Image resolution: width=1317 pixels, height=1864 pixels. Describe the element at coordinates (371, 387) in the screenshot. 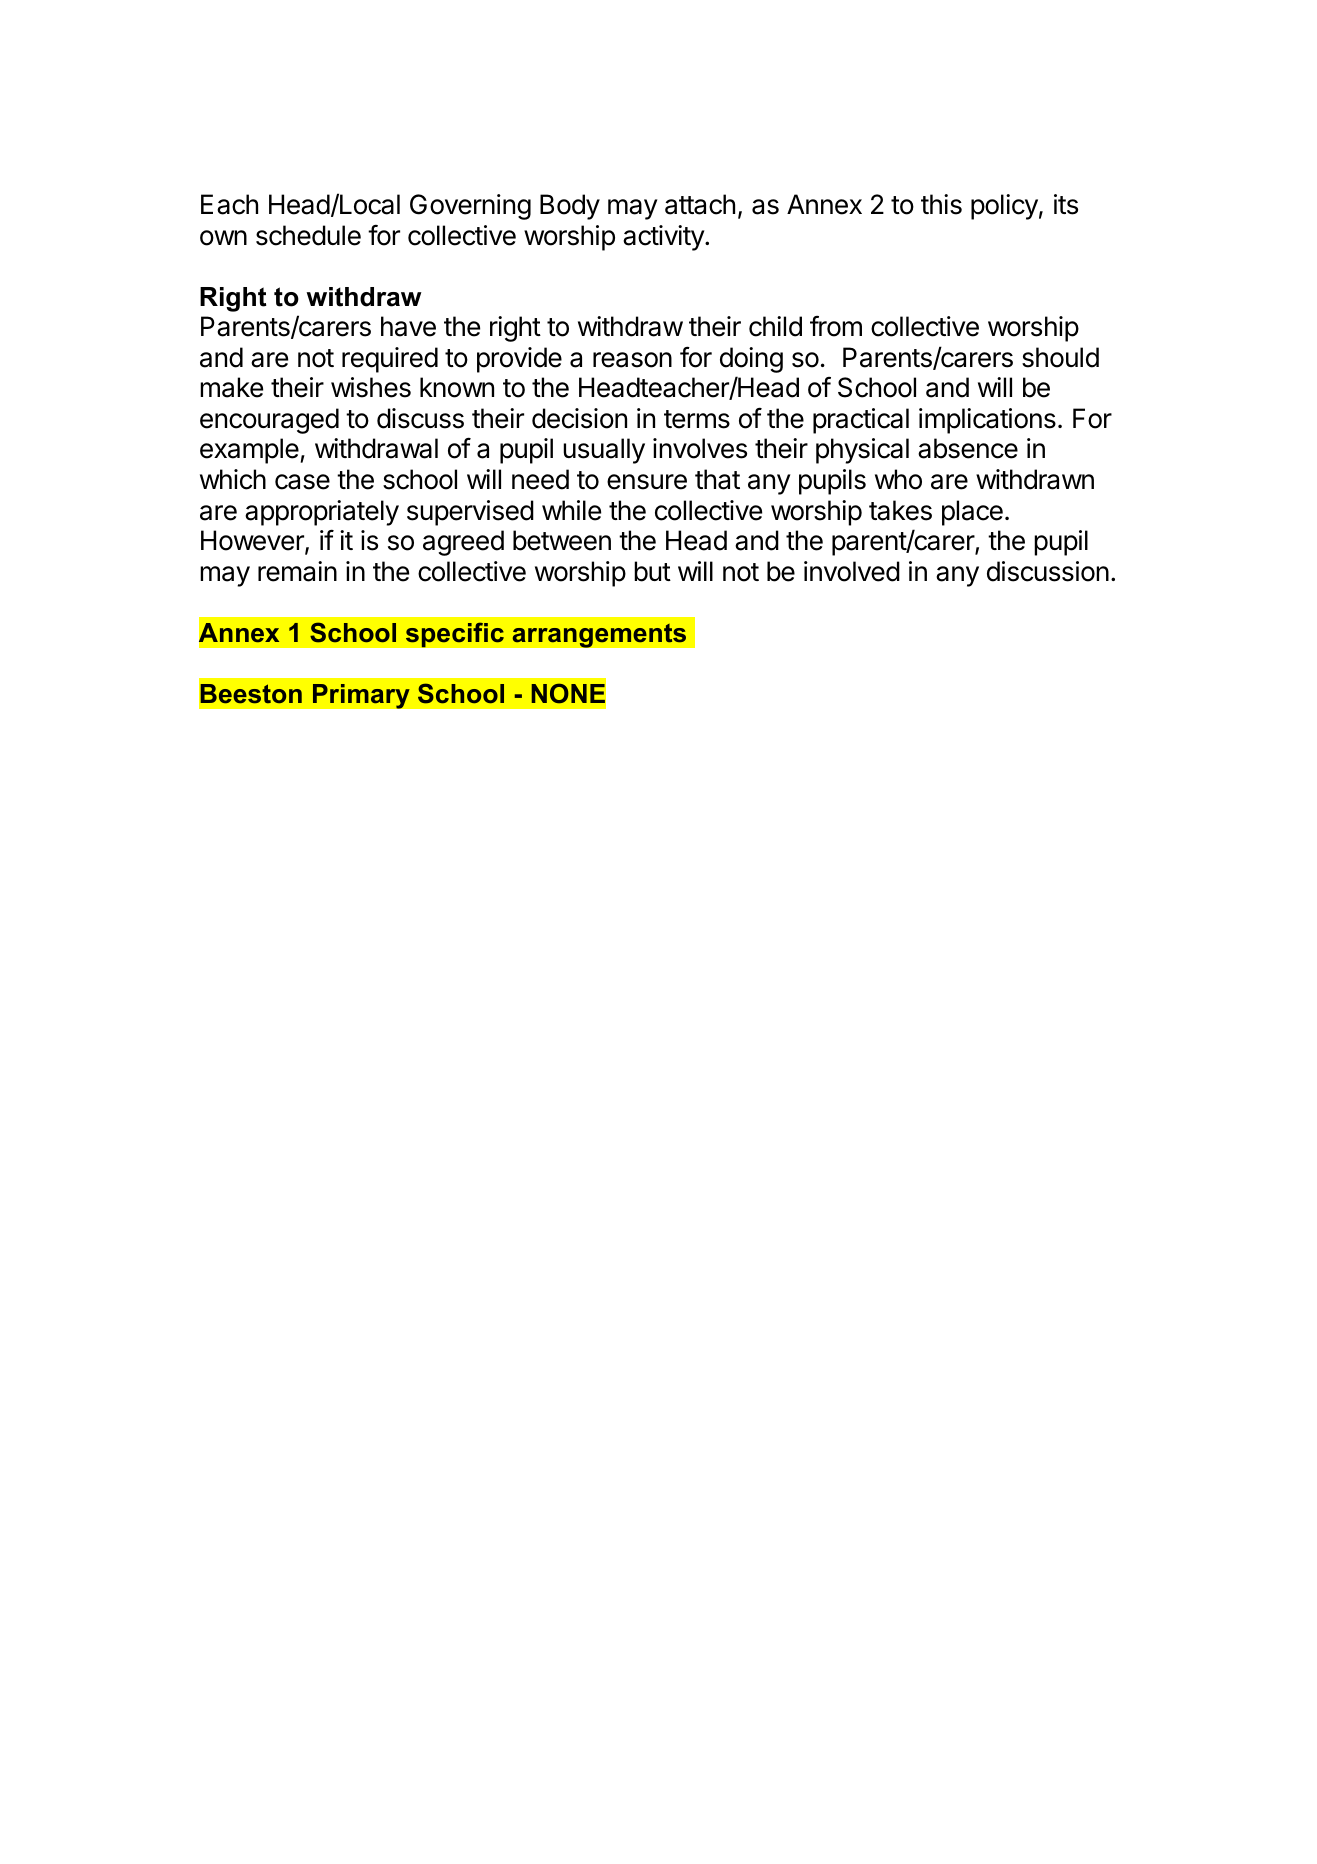

I see `wishes` at that location.
